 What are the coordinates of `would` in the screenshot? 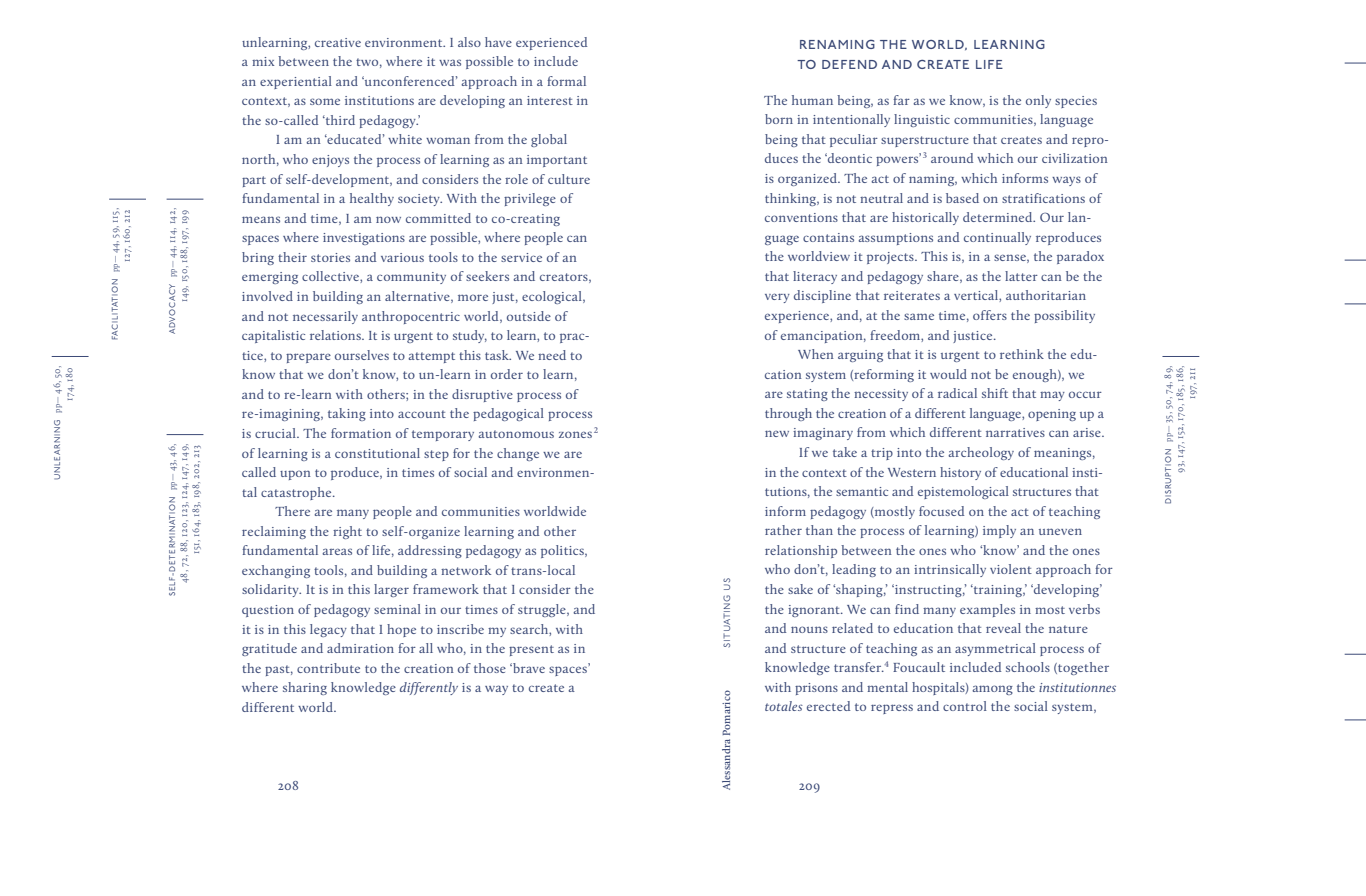 It's located at (948, 374).
